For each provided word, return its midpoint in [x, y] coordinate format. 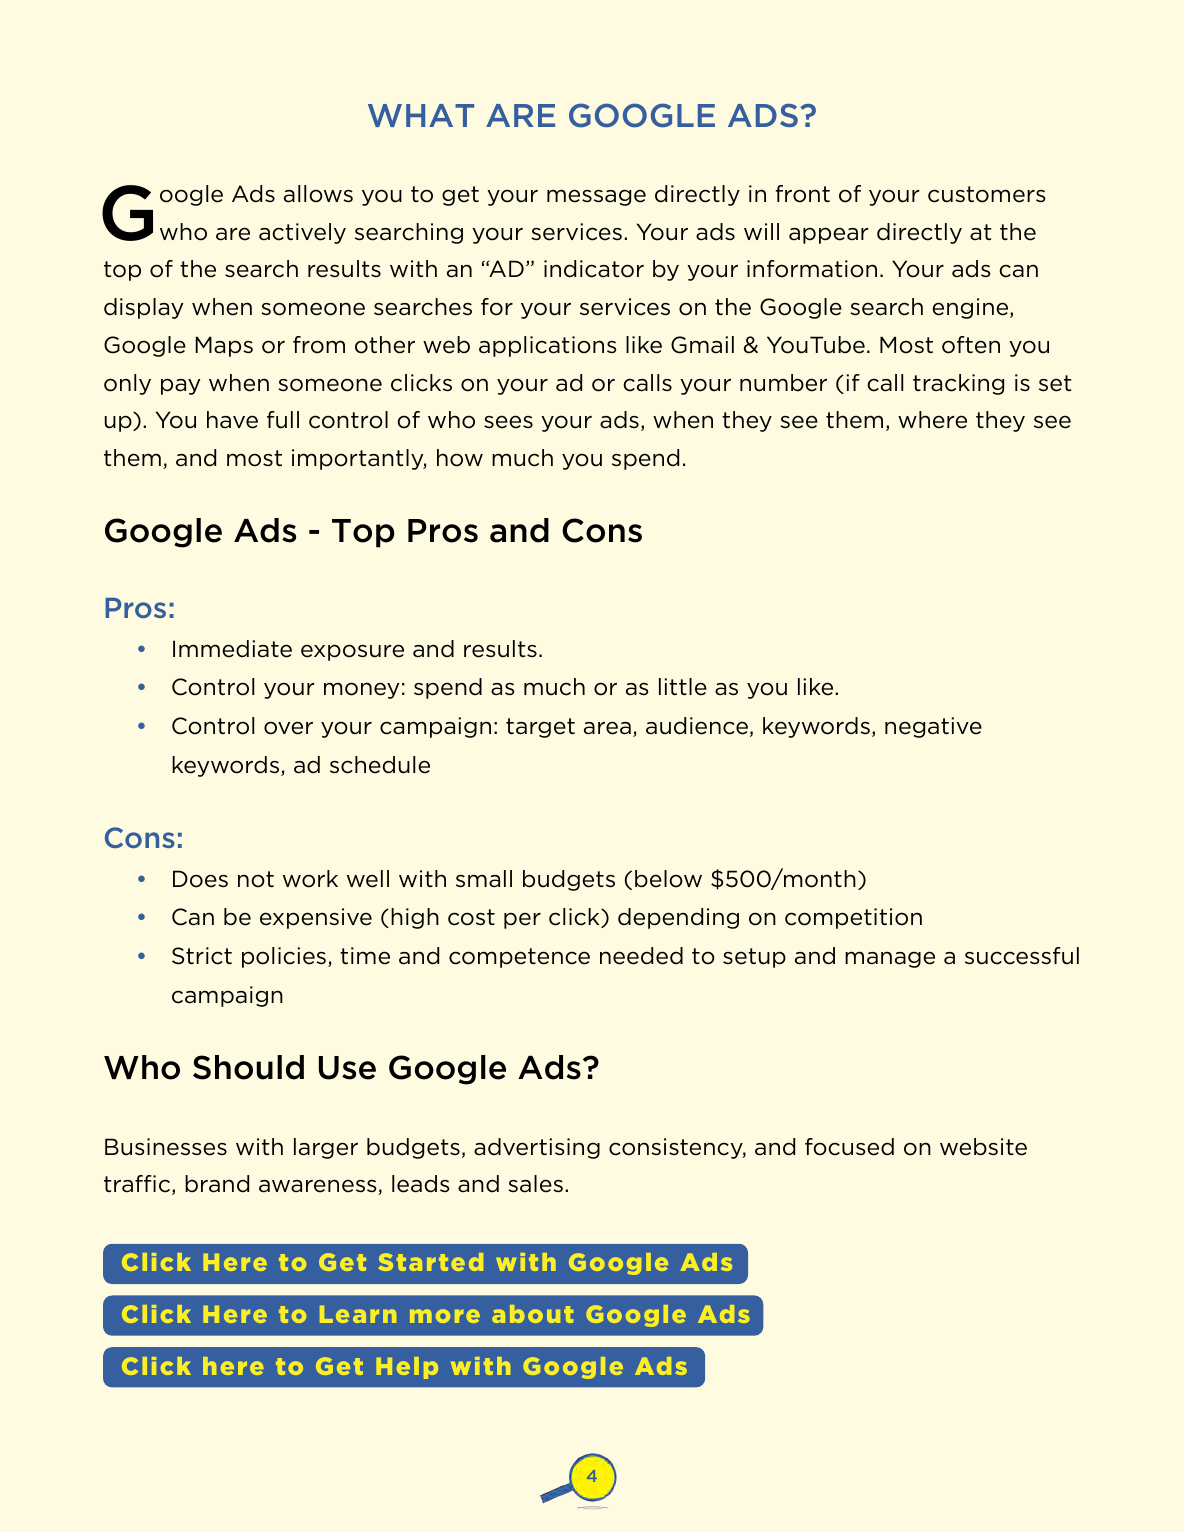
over [288, 728]
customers [987, 194]
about [532, 1314]
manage [890, 959]
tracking [958, 384]
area [607, 728]
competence [519, 958]
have [232, 420]
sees [508, 422]
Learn [358, 1314]
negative [933, 727]
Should [248, 1067]
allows [318, 194]
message [596, 197]
